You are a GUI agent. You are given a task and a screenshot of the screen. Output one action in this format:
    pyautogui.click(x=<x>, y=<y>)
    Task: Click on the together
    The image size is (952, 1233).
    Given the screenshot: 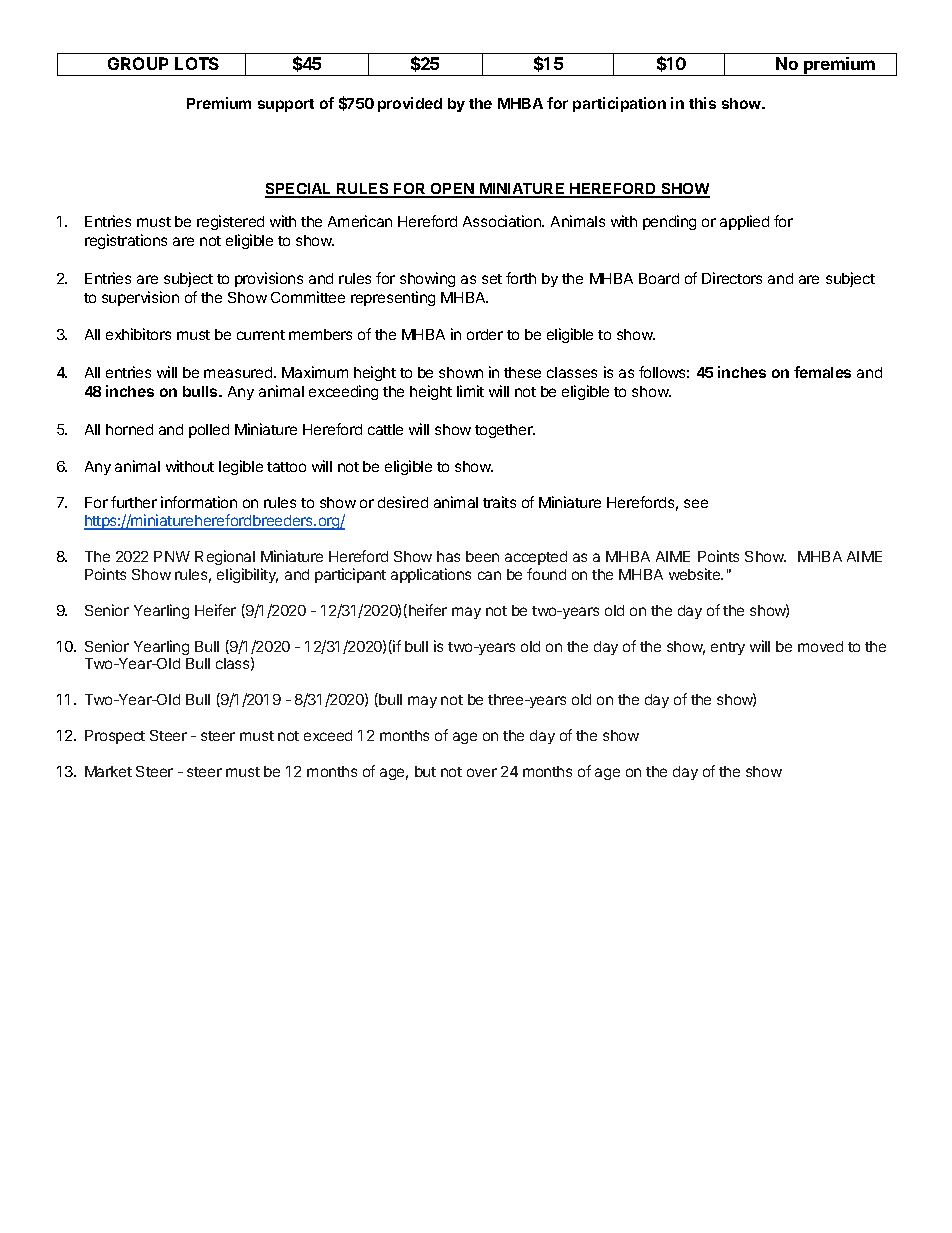 What is the action you would take?
    pyautogui.click(x=505, y=431)
